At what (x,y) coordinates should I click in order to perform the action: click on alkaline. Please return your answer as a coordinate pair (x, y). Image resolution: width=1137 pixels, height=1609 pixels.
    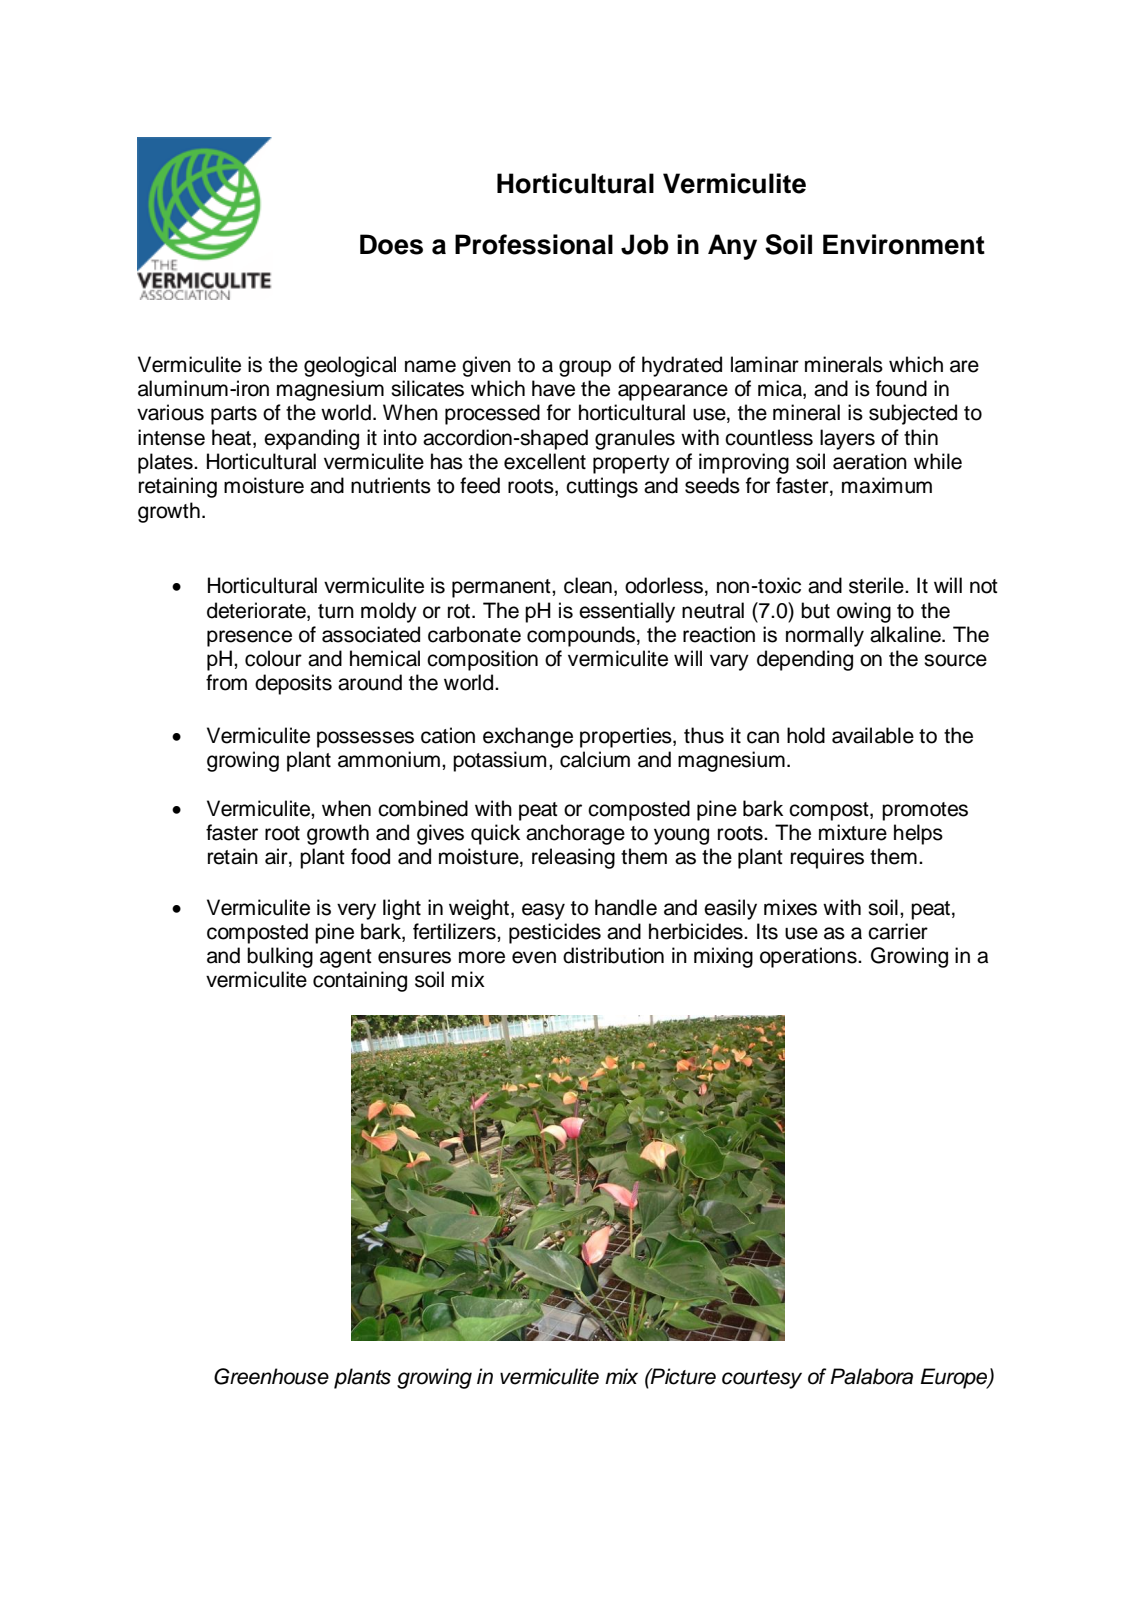
    Looking at the image, I should click on (906, 634).
